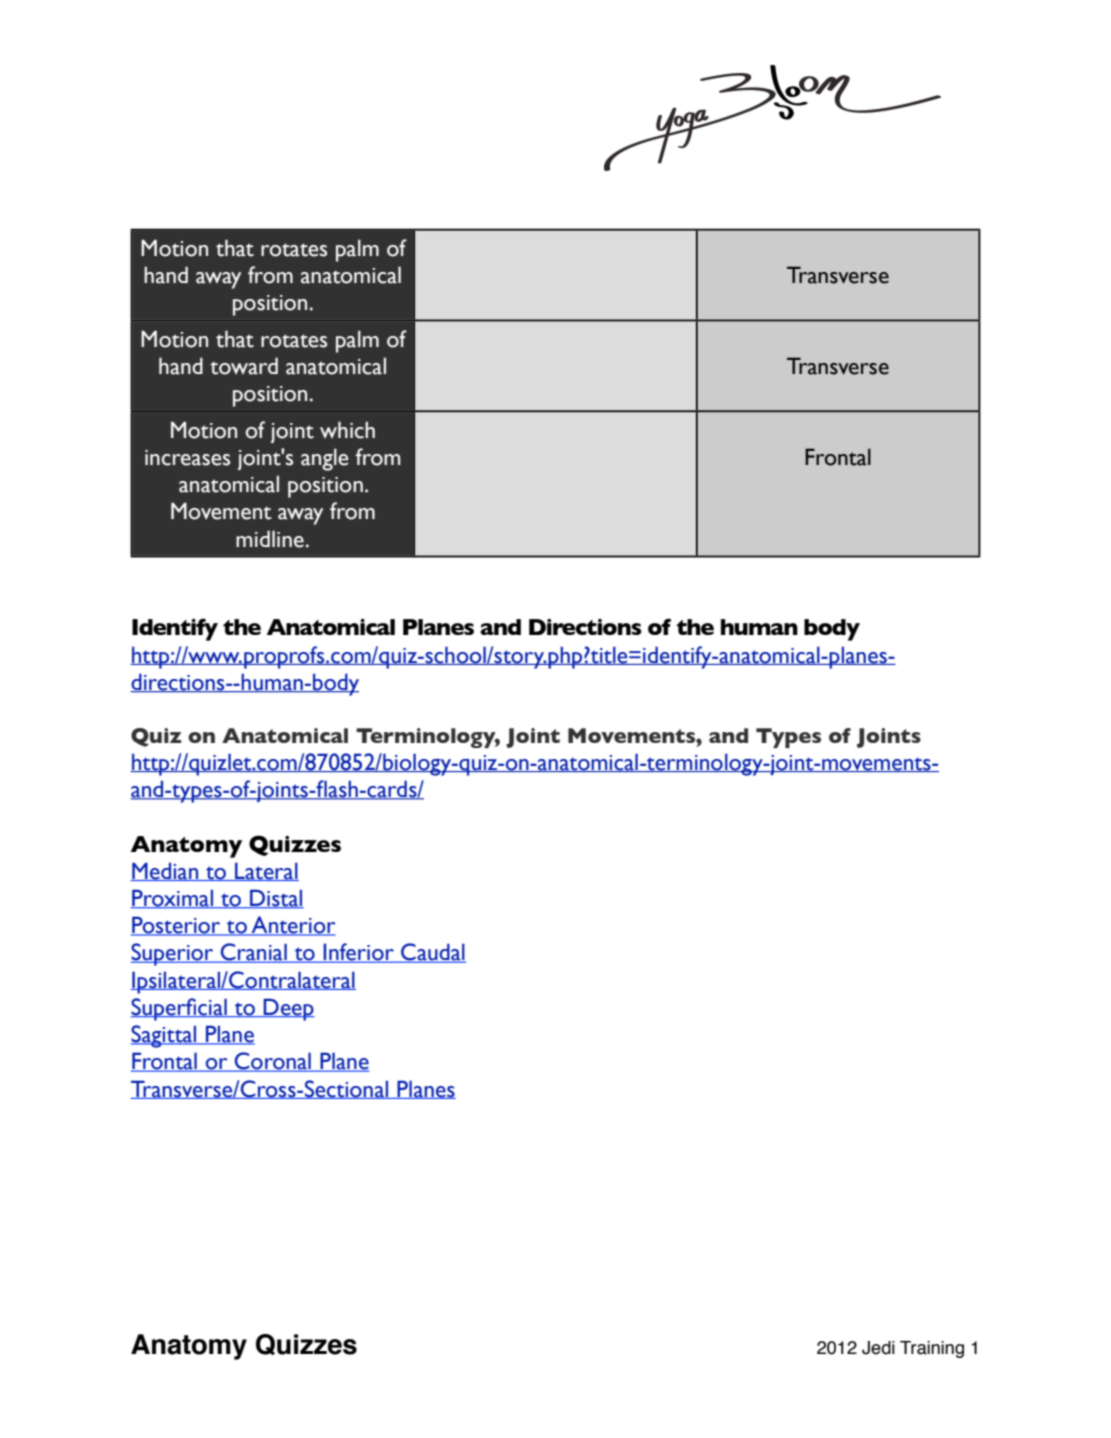  Describe the element at coordinates (165, 1036) in the screenshot. I see `Sagittal` at that location.
